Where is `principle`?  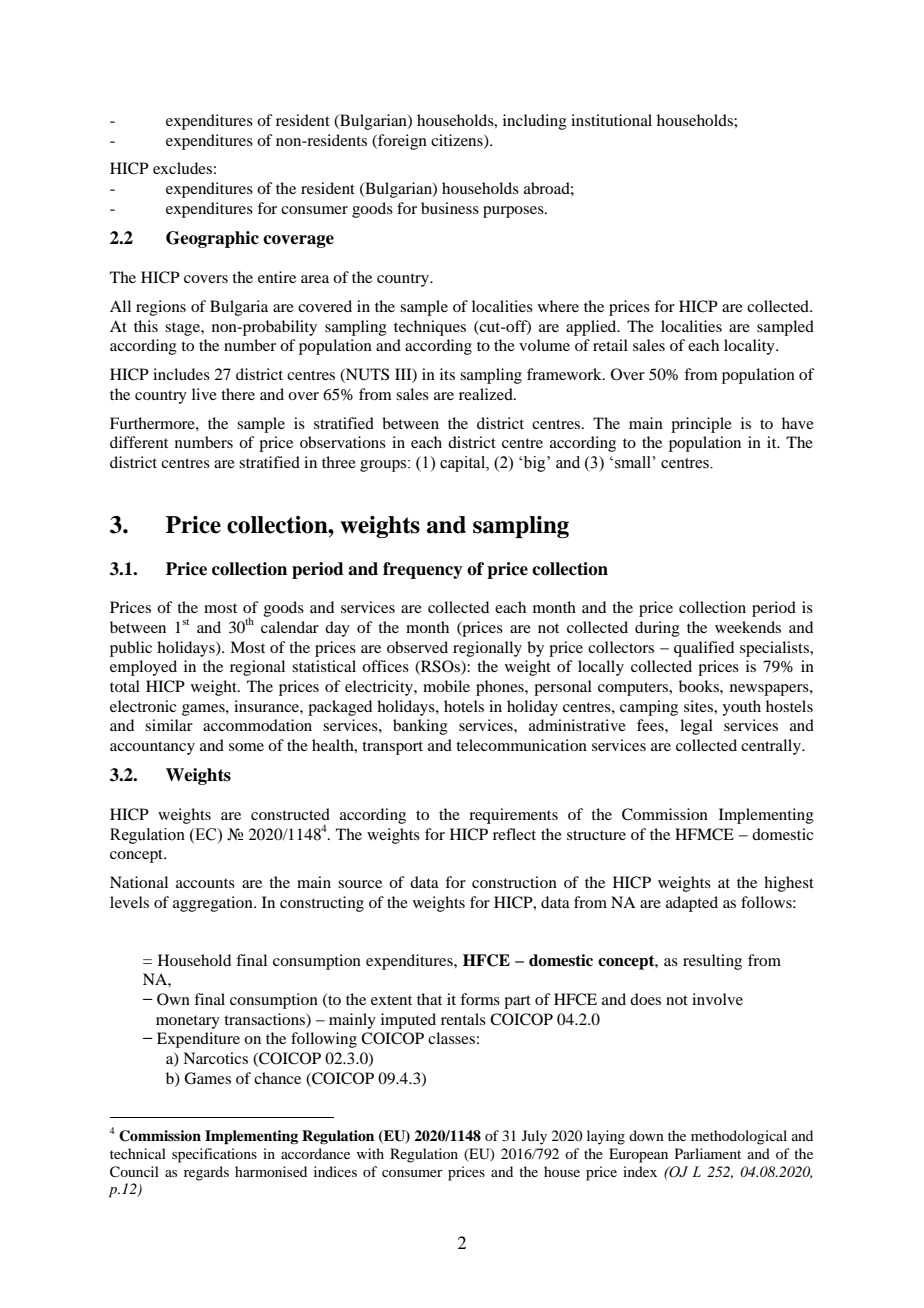
principle is located at coordinates (701, 425).
